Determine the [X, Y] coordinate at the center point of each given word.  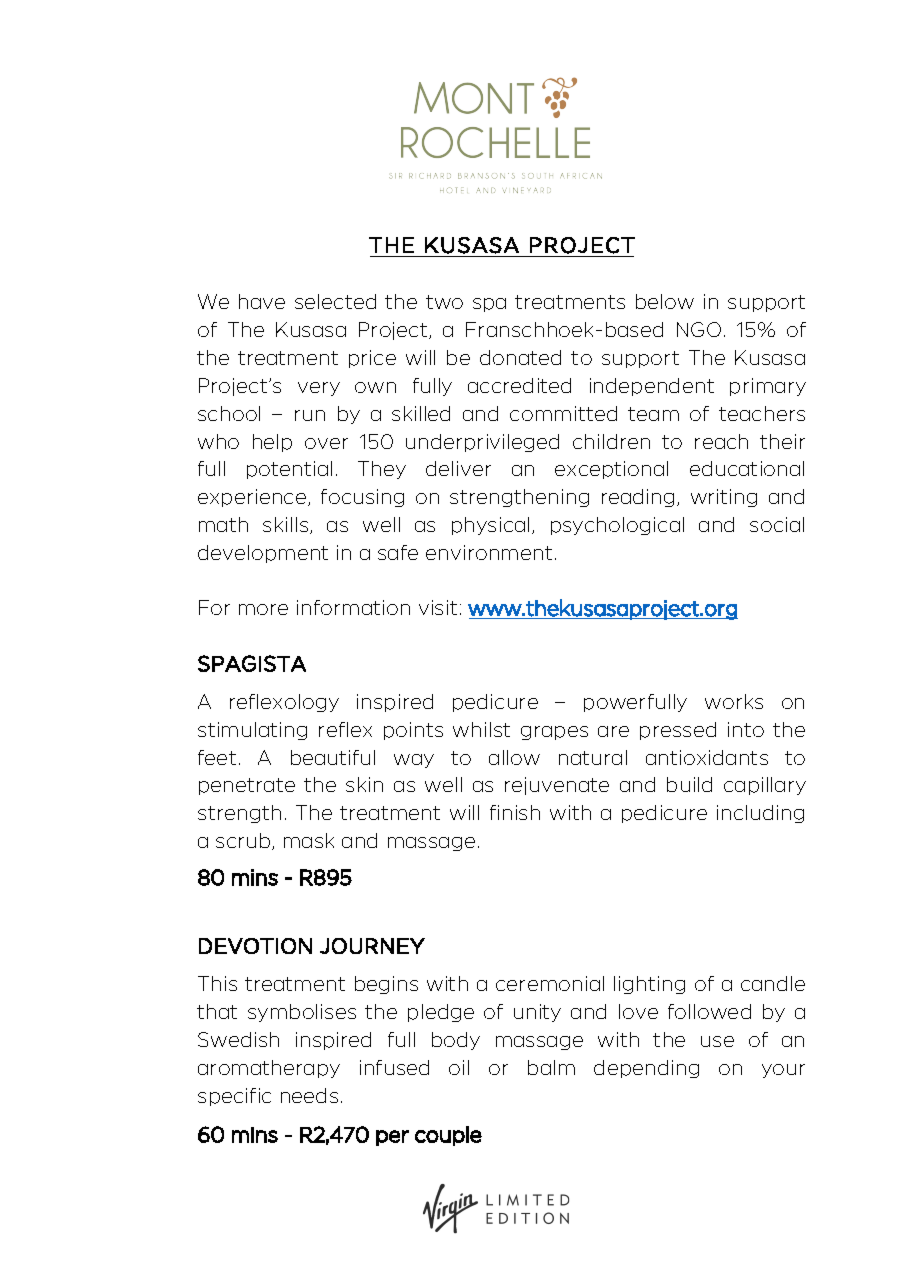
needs [309, 1095]
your [783, 1071]
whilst [481, 729]
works [734, 701]
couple [448, 1136]
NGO [699, 329]
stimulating [252, 731]
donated [520, 357]
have [262, 301]
